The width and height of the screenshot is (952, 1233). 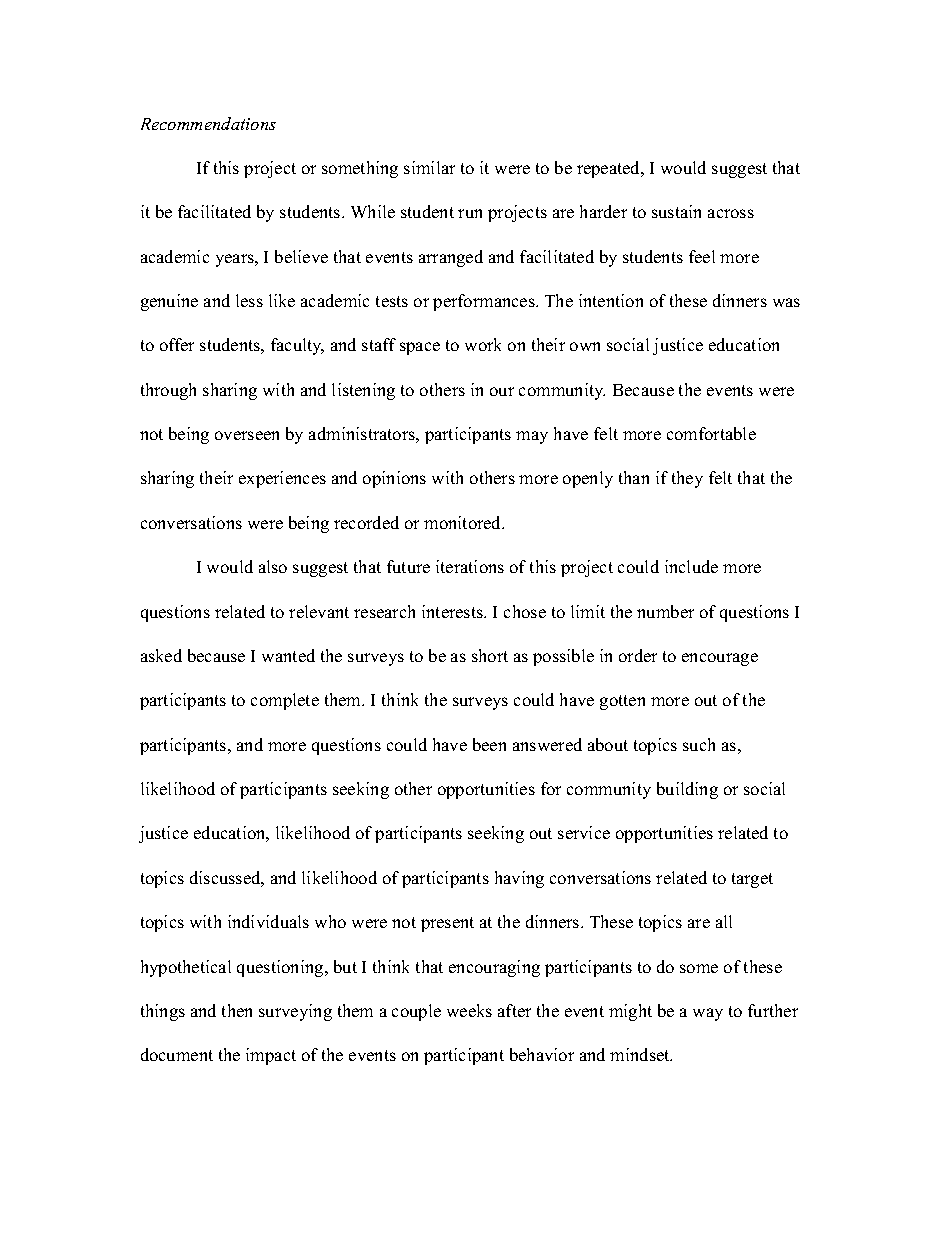 What do you see at coordinates (731, 213) in the screenshot?
I see `across` at bounding box center [731, 213].
